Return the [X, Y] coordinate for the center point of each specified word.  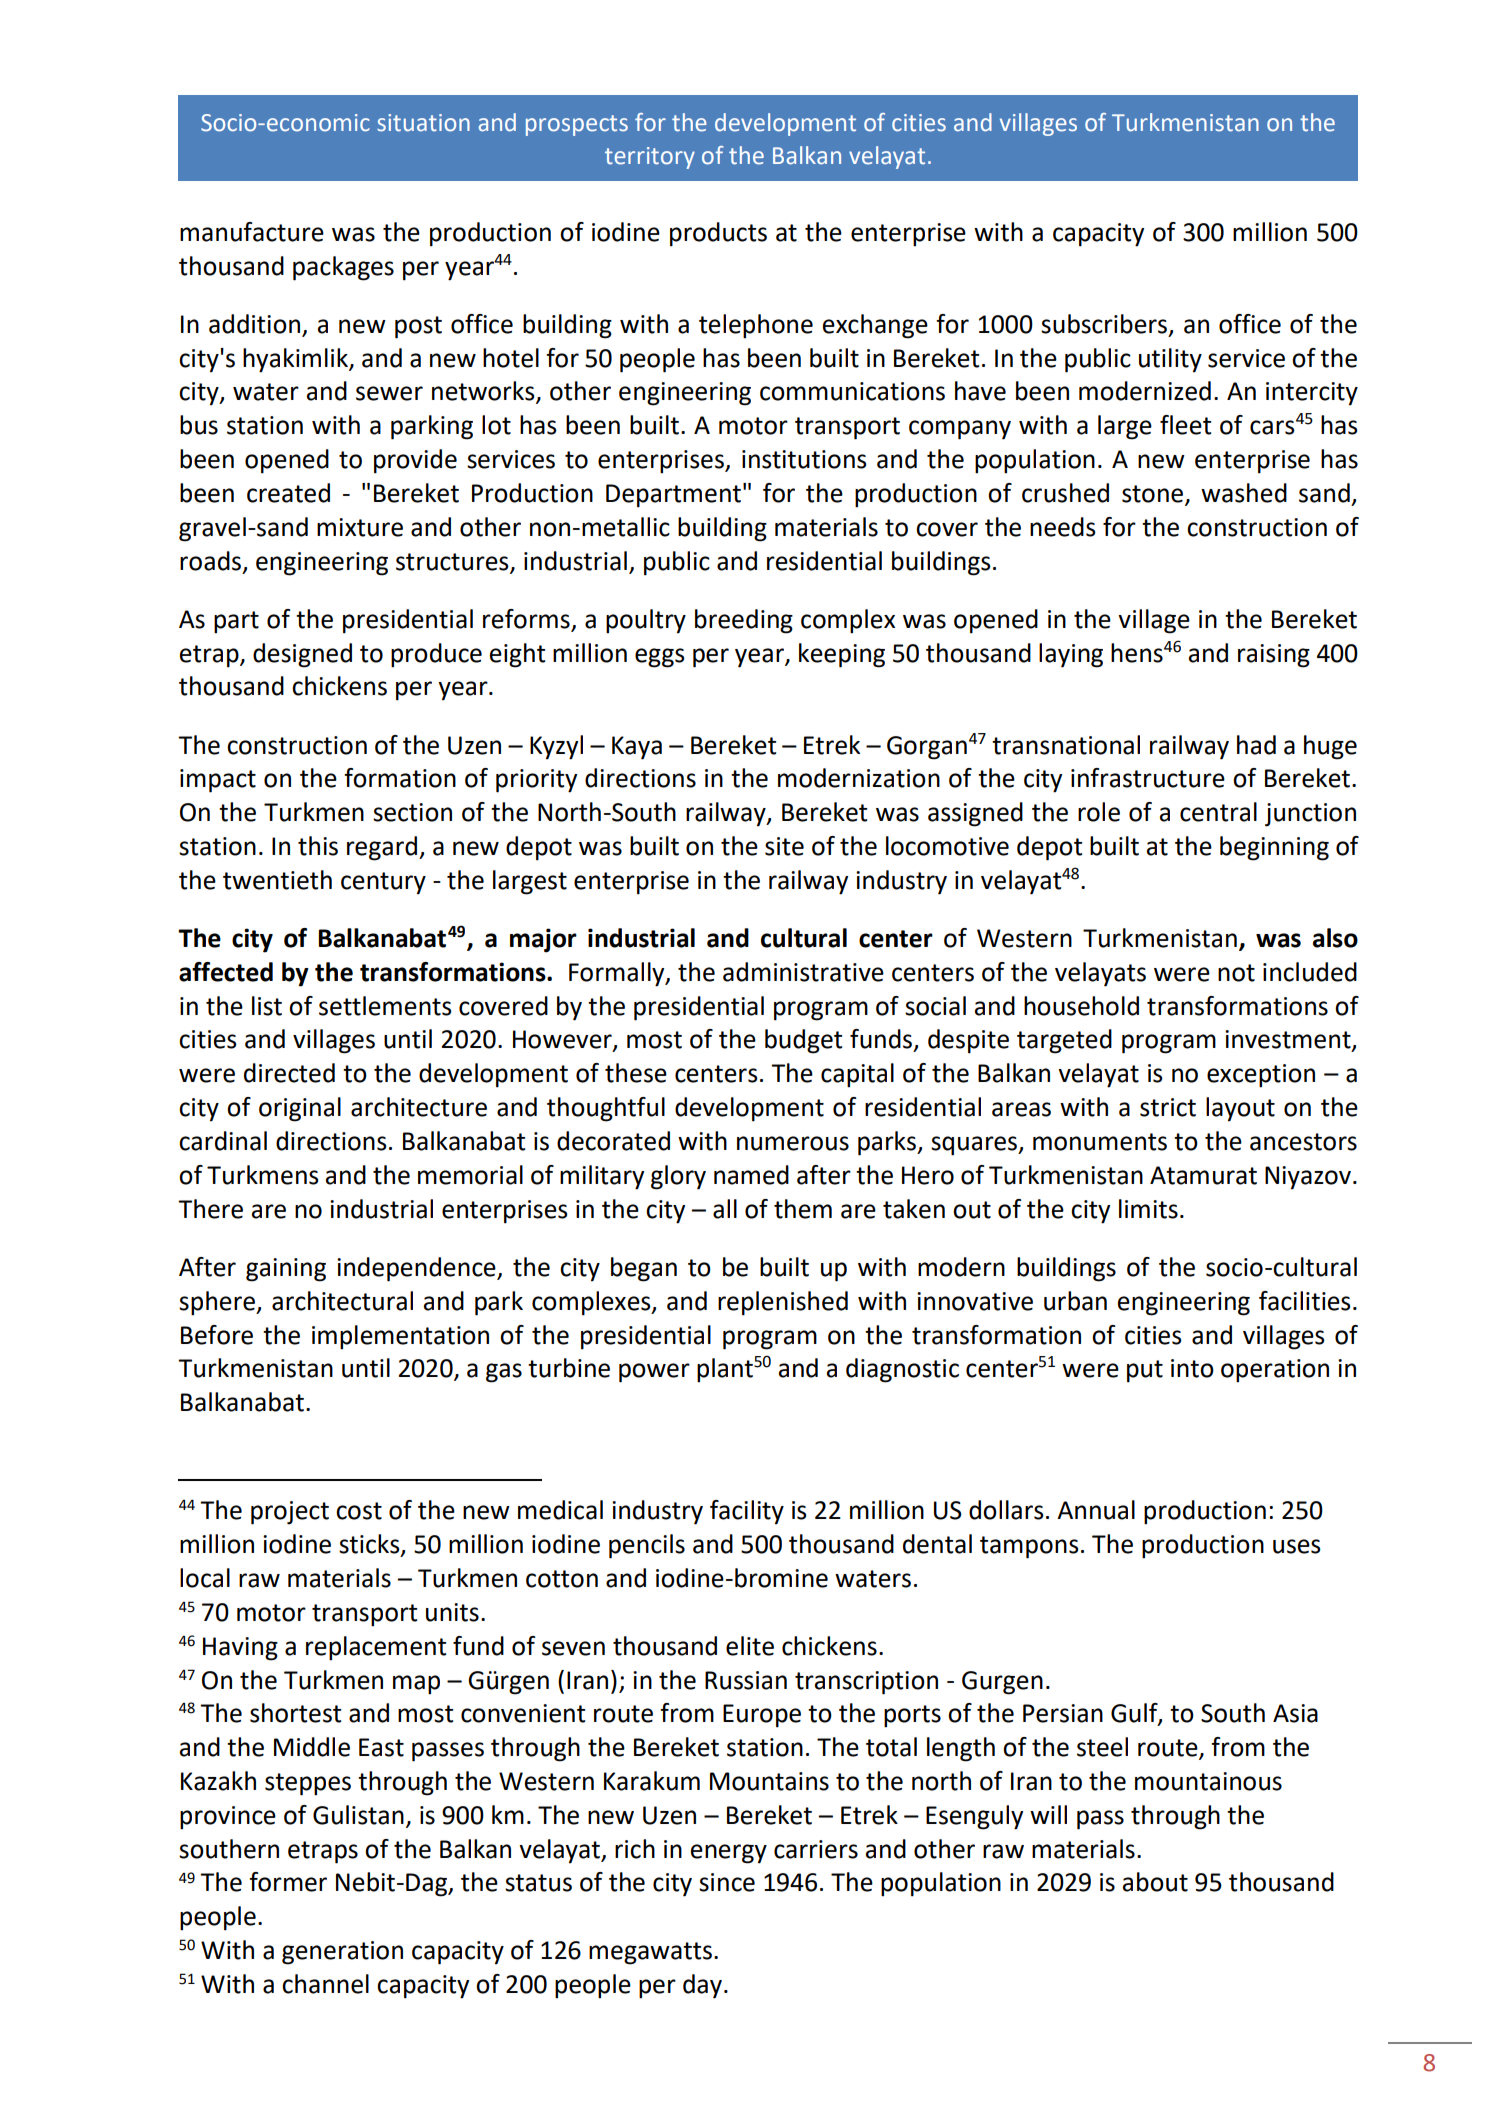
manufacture [252, 232]
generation [342, 1953]
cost [359, 1511]
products [718, 234]
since [727, 1882]
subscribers [1105, 324]
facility [747, 1512]
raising [1274, 656]
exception [1261, 1076]
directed [289, 1073]
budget [803, 1041]
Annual [1096, 1510]
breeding [744, 621]
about [1155, 1882]
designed [302, 655]
